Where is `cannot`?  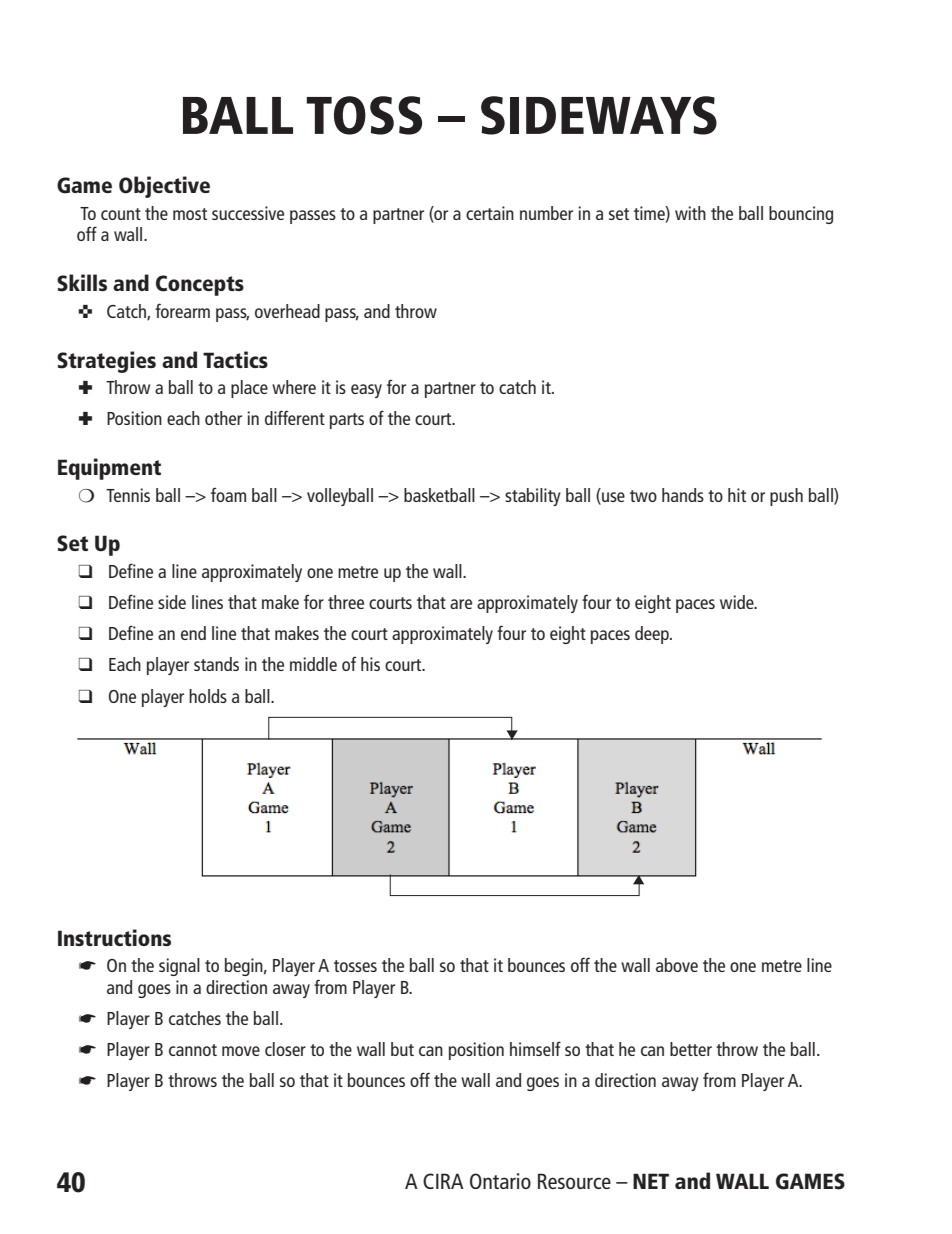 cannot is located at coordinates (193, 1050).
